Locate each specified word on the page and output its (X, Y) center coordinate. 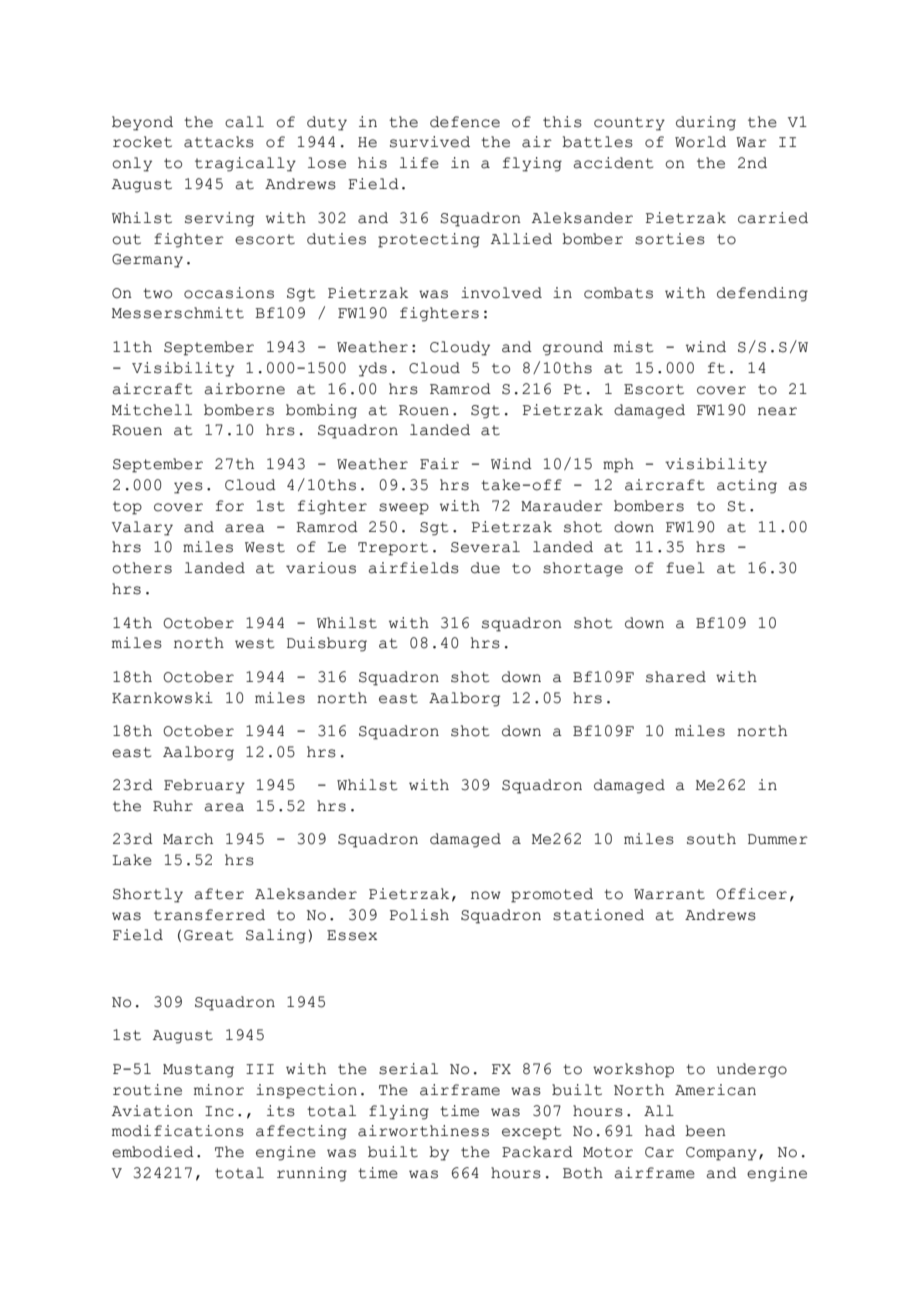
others (142, 568)
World (700, 142)
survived (430, 142)
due (485, 568)
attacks (219, 142)
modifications (178, 1131)
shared (676, 677)
